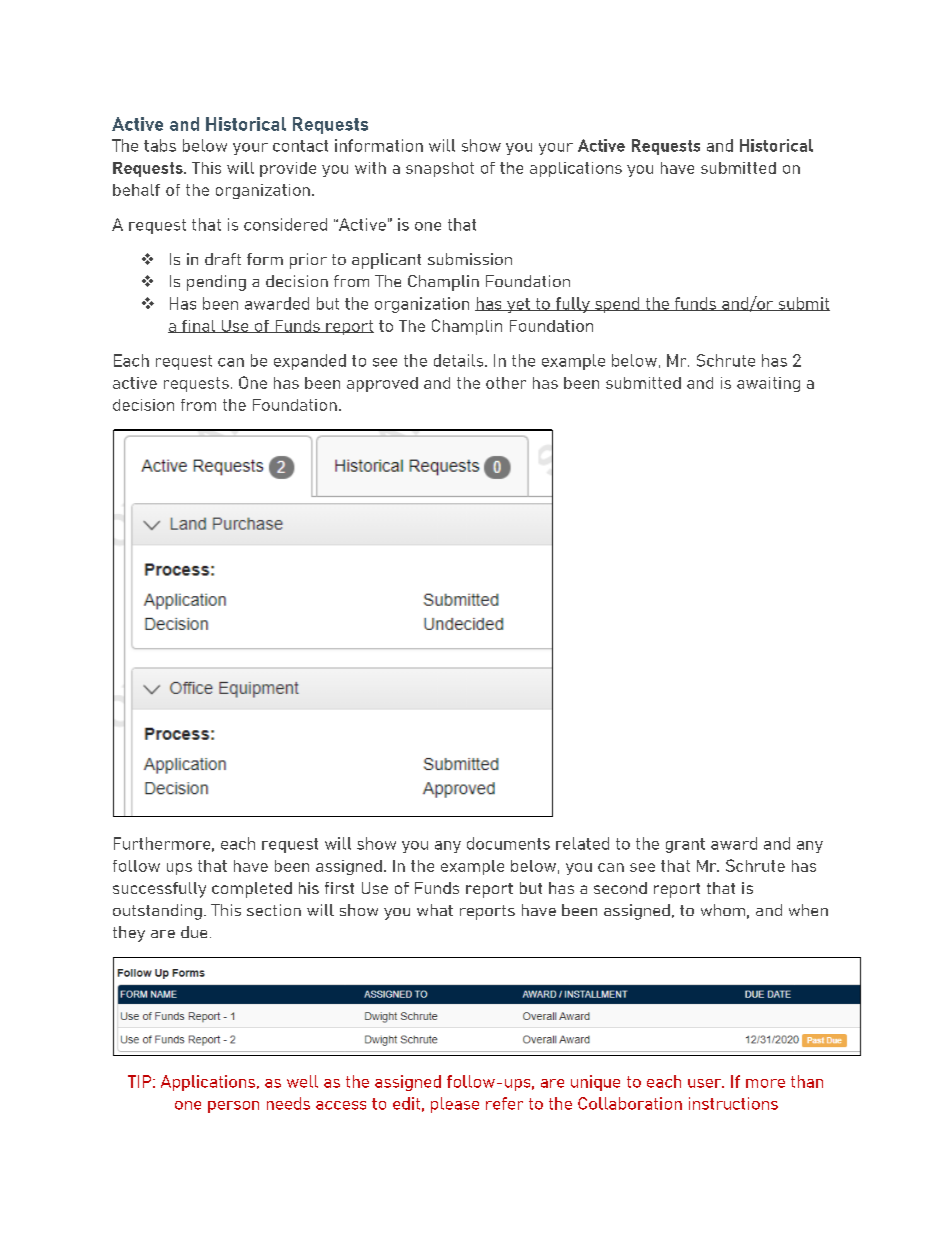 This screenshot has height=1233, width=952. I want to click on person, so click(233, 1107).
